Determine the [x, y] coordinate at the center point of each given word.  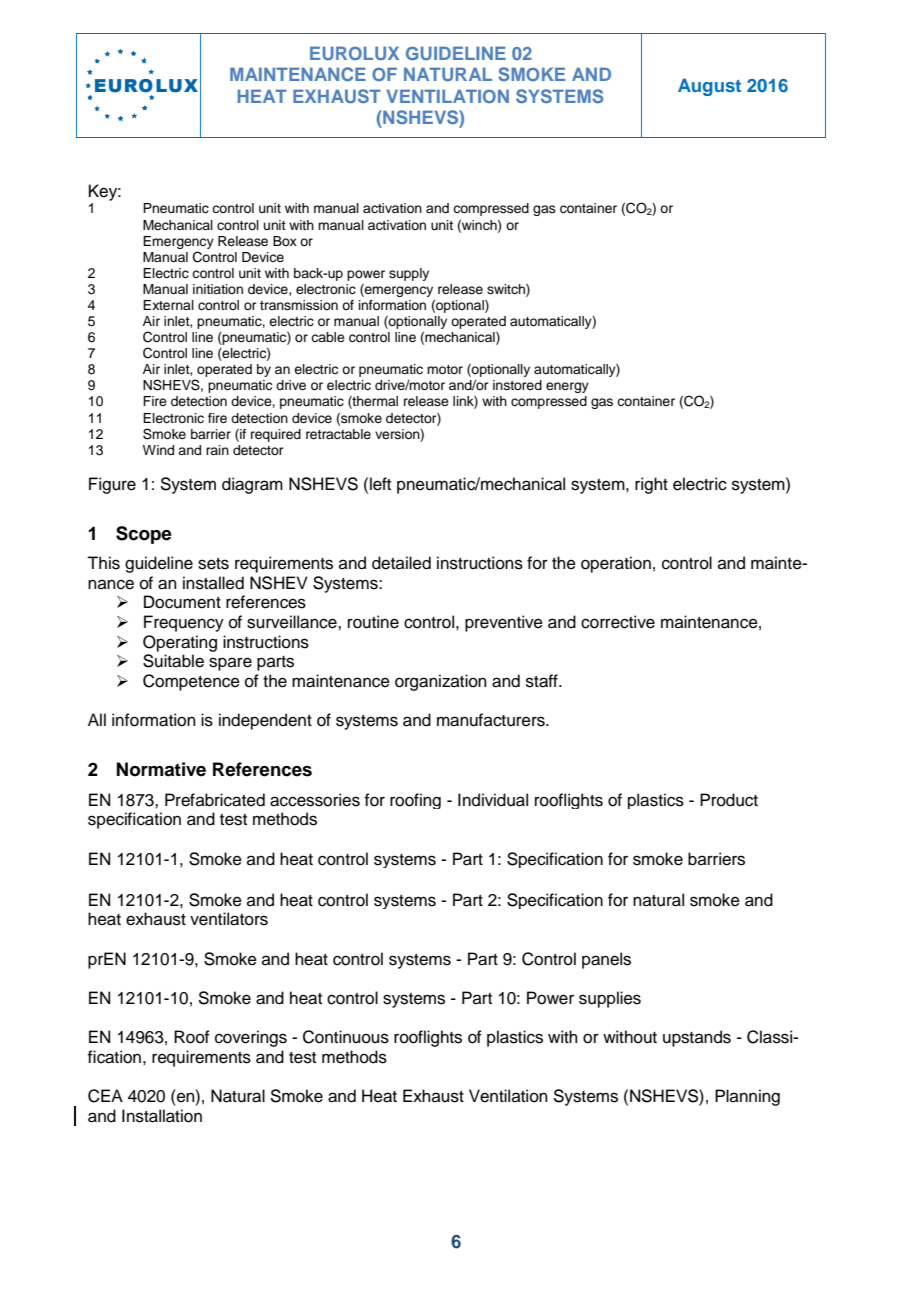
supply [409, 274]
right [651, 485]
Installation [162, 1116]
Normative [161, 769]
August [709, 87]
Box [285, 241]
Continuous [346, 1037]
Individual [493, 800]
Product [729, 800]
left [380, 484]
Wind [158, 450]
